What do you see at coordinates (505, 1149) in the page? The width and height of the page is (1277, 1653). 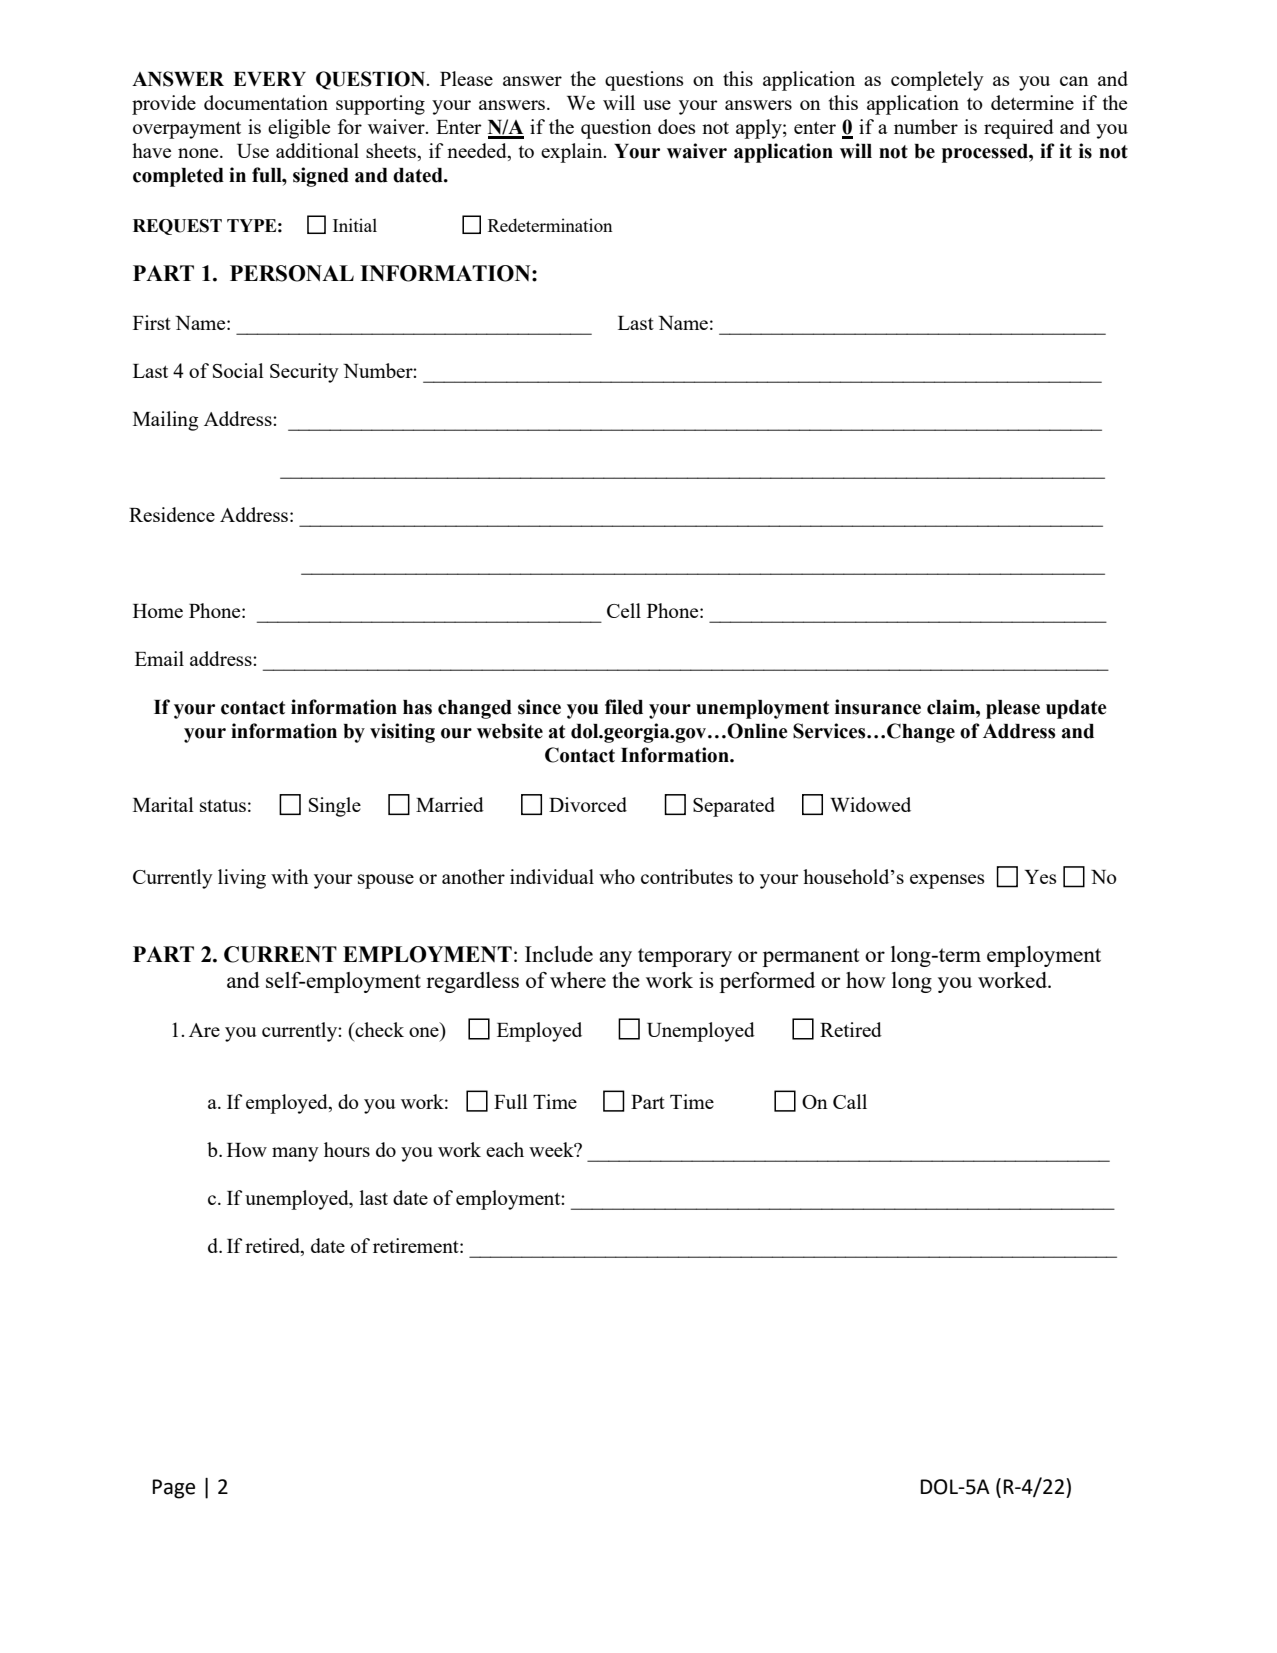 I see `each` at bounding box center [505, 1149].
